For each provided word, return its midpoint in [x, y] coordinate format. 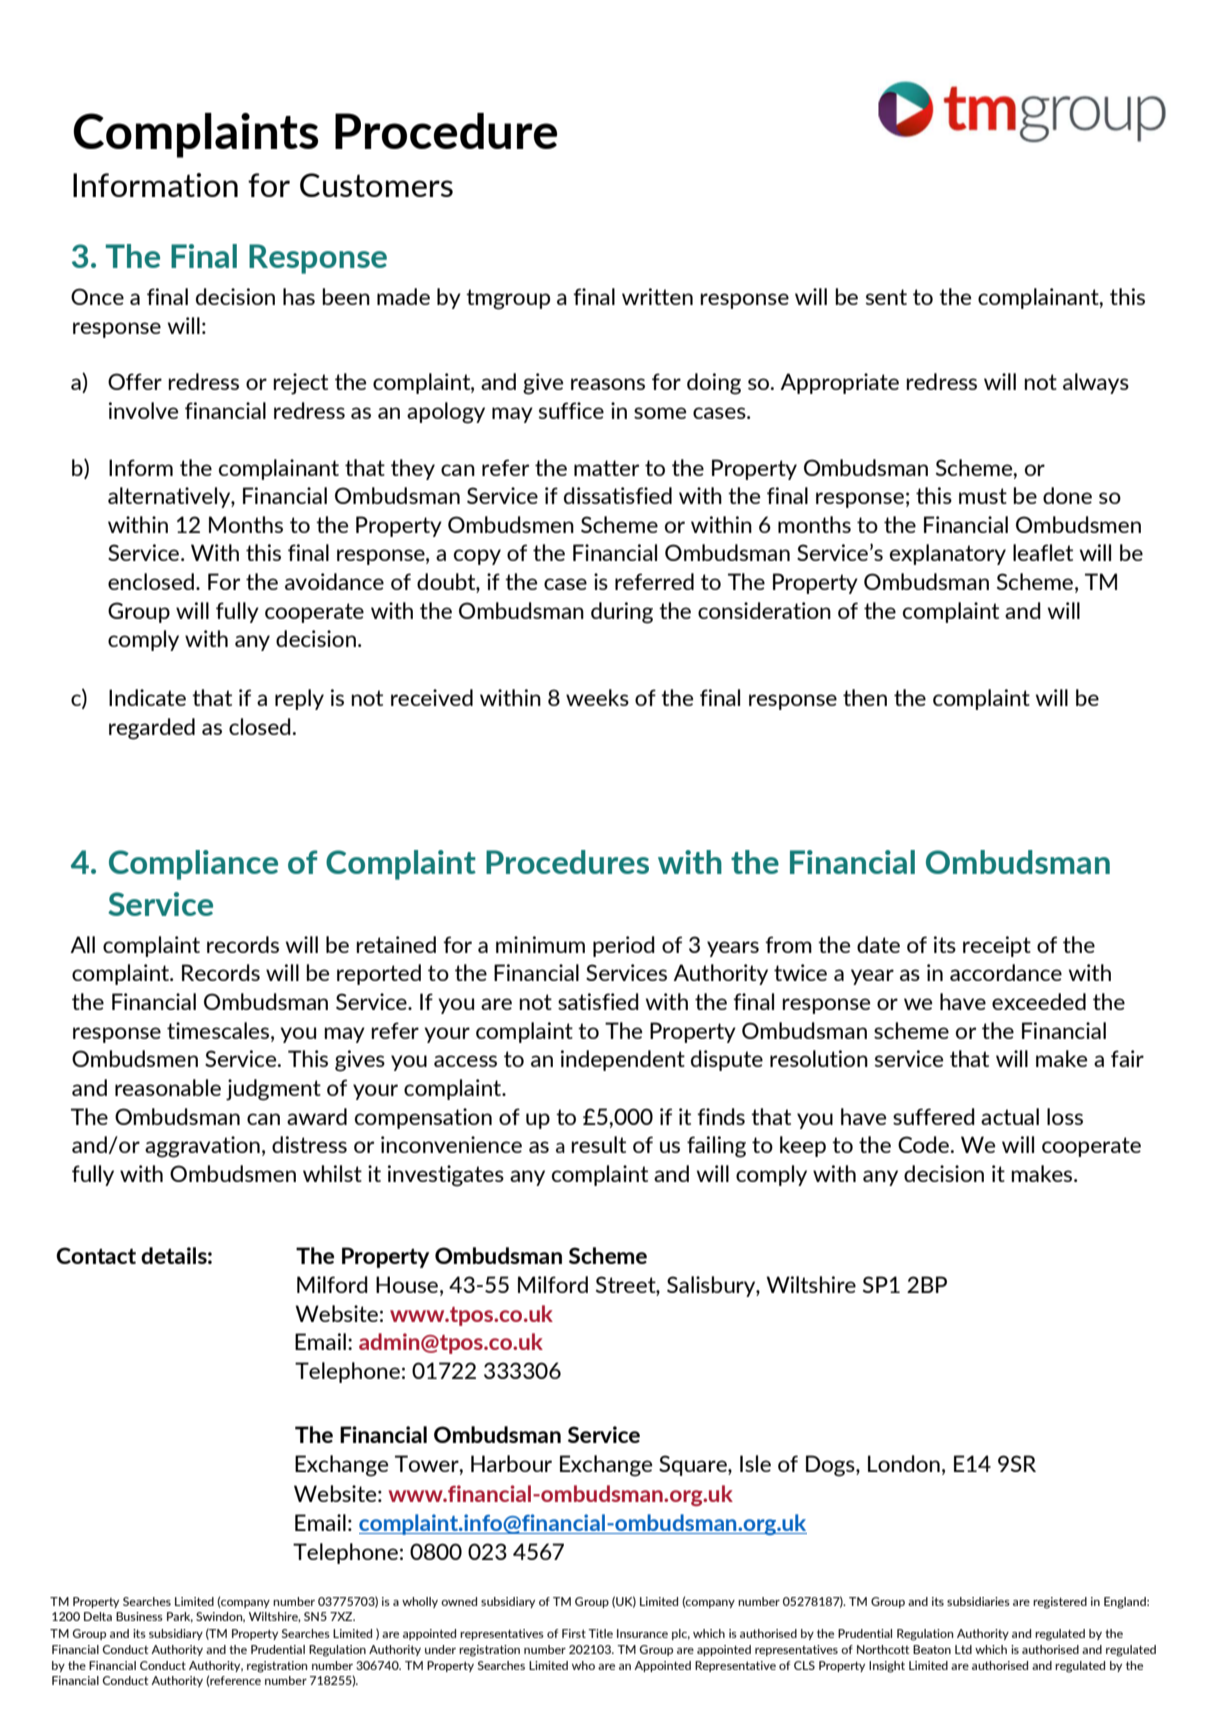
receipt [997, 946]
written [657, 296]
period [624, 946]
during [622, 613]
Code [925, 1144]
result [598, 1144]
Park [180, 1617]
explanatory [948, 554]
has [299, 296]
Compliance [193, 865]
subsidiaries [978, 1601]
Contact [96, 1255]
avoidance [334, 581]
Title [600, 1633]
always [1096, 383]
